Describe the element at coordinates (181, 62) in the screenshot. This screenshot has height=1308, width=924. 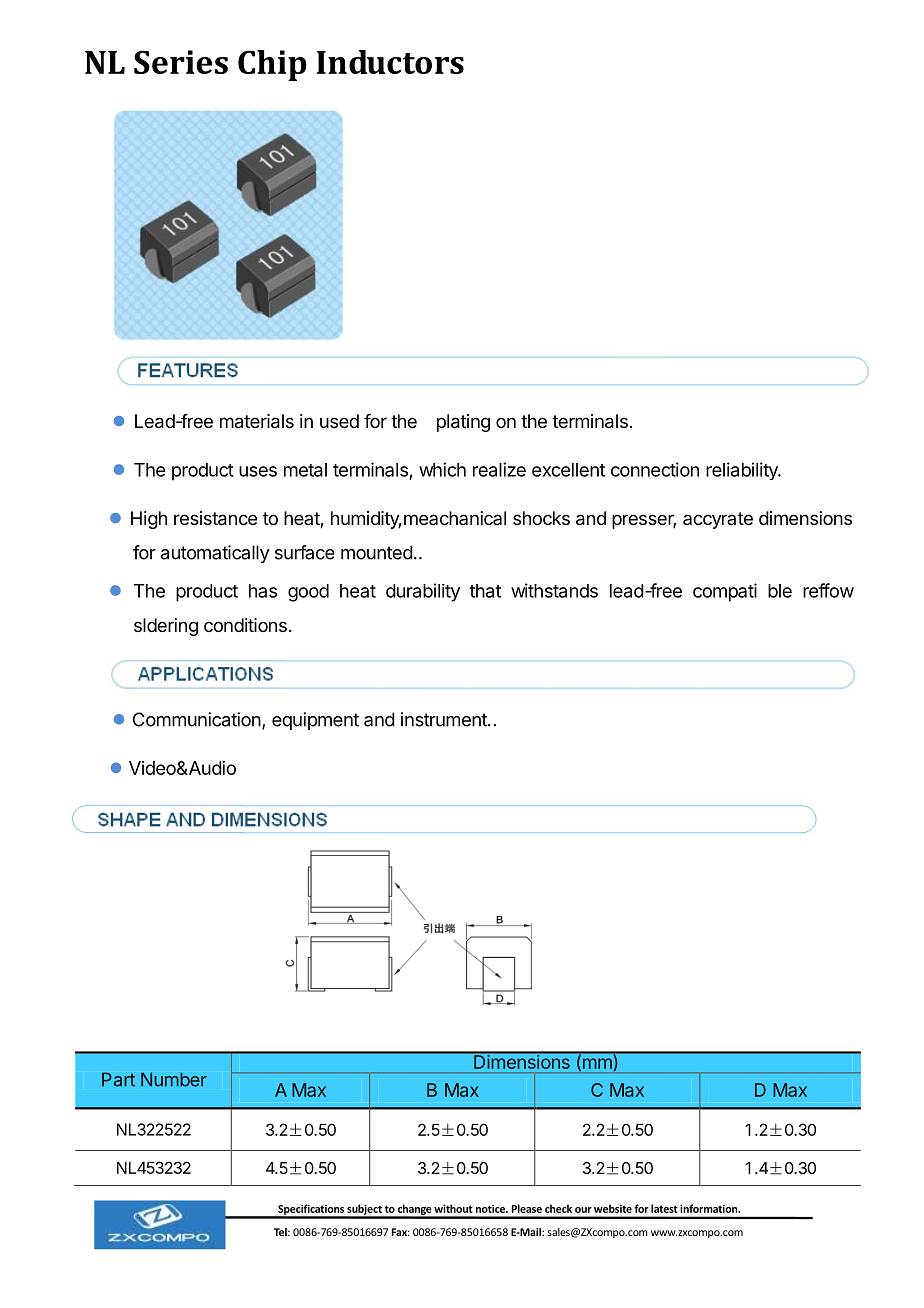
I see `Series` at that location.
